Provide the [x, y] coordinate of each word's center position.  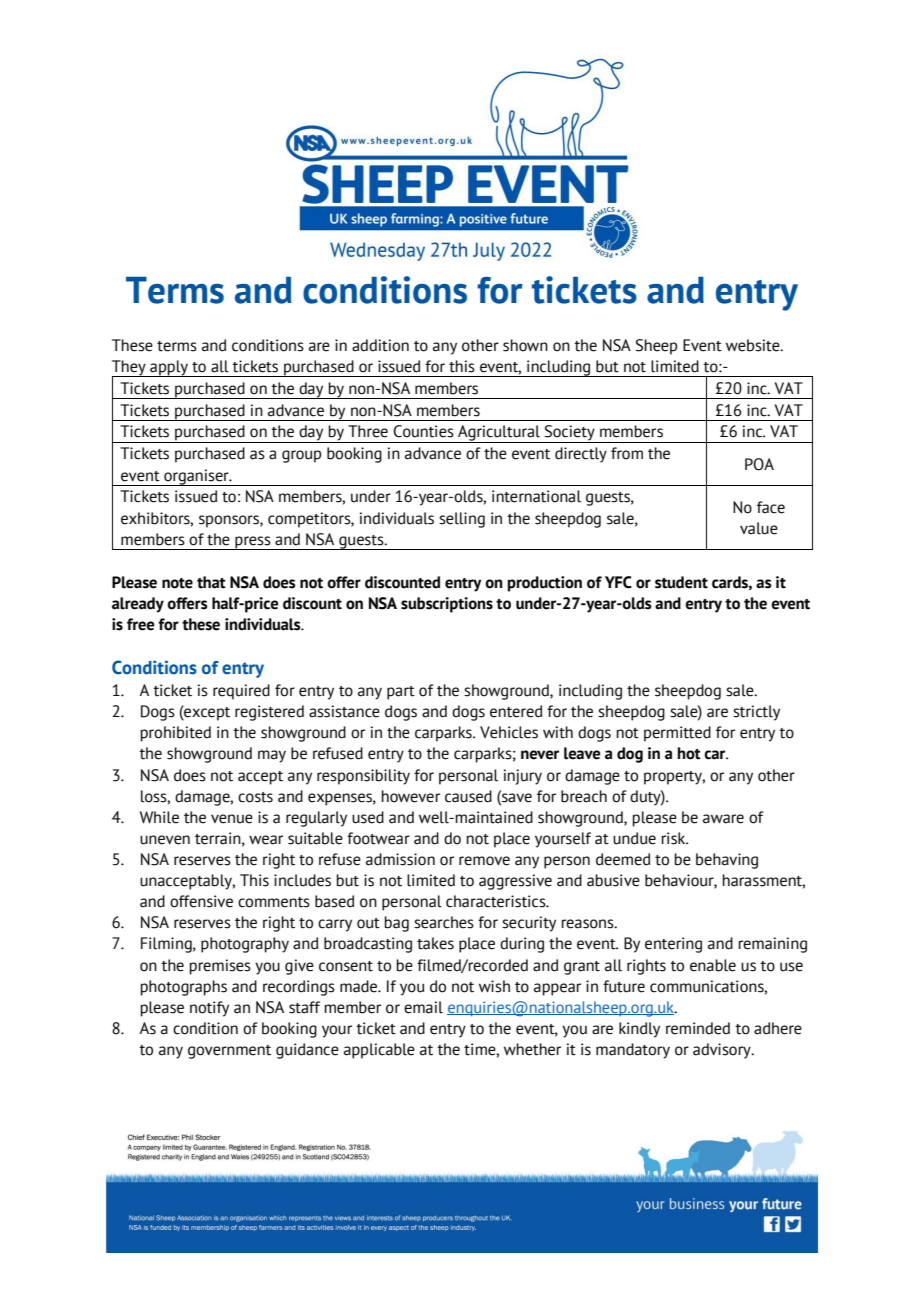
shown [525, 345]
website [754, 345]
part [401, 693]
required [241, 692]
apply [169, 368]
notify [209, 1009]
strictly [756, 713]
